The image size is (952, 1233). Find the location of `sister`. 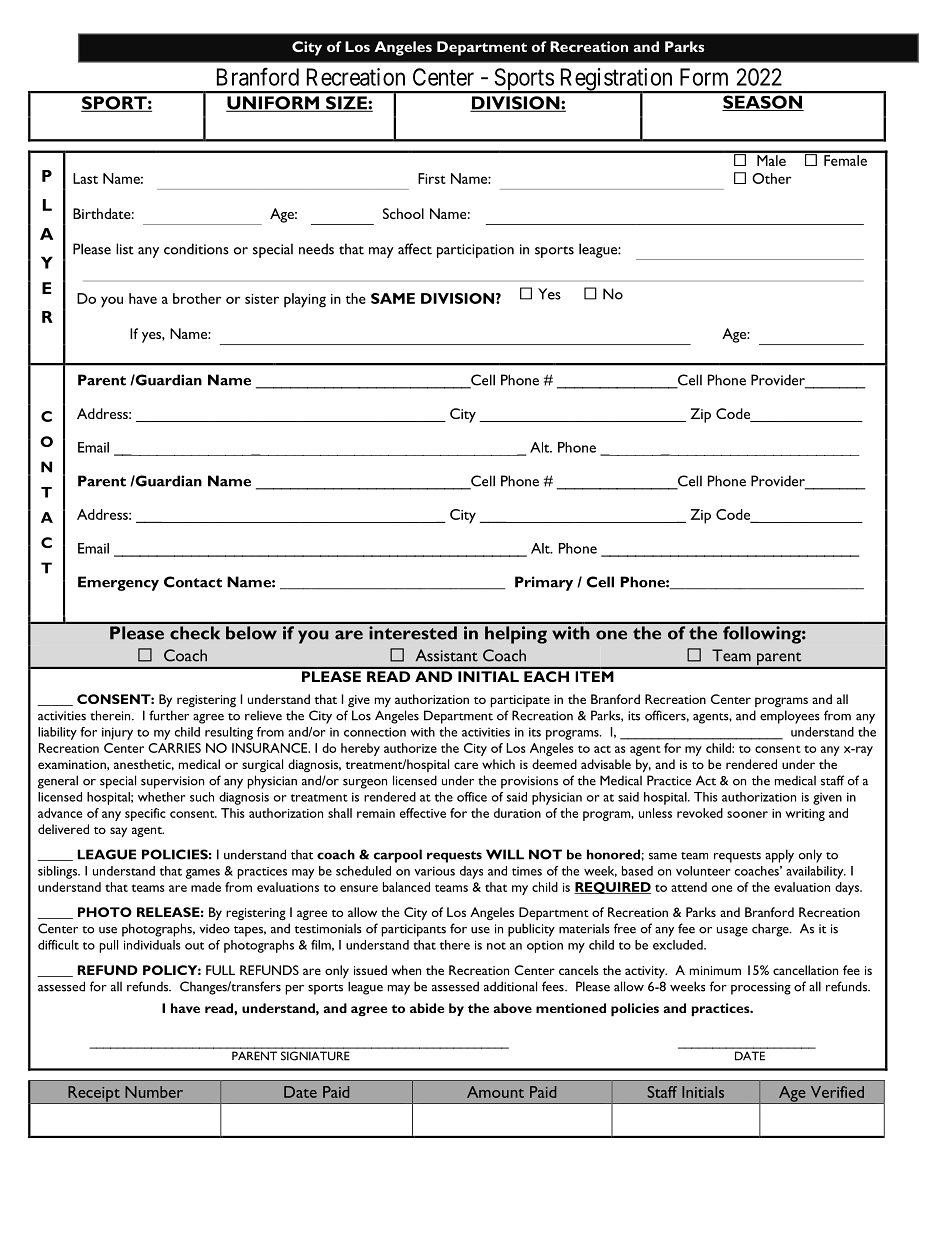

sister is located at coordinates (262, 299).
